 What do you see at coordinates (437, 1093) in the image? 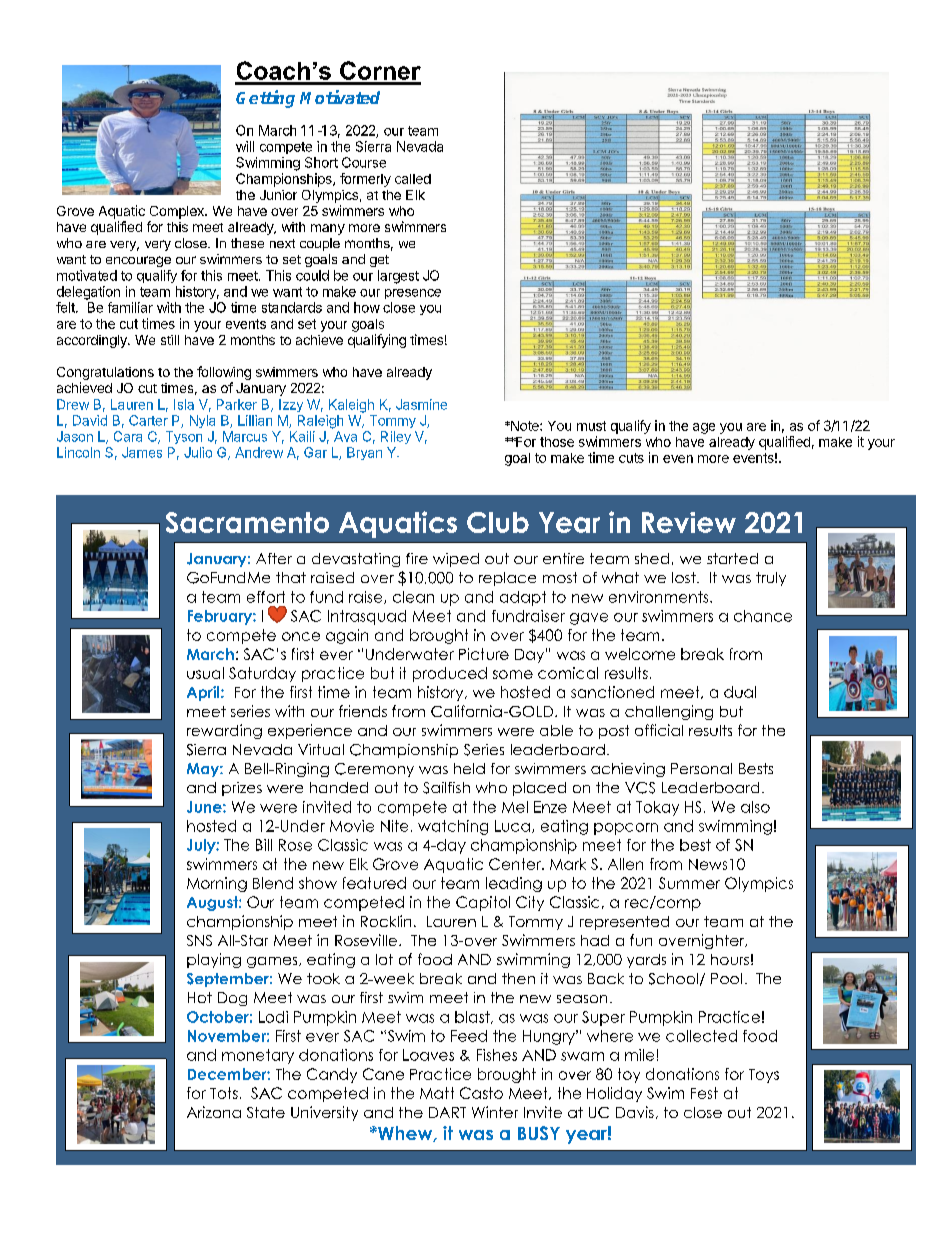
I see `Matt` at bounding box center [437, 1093].
